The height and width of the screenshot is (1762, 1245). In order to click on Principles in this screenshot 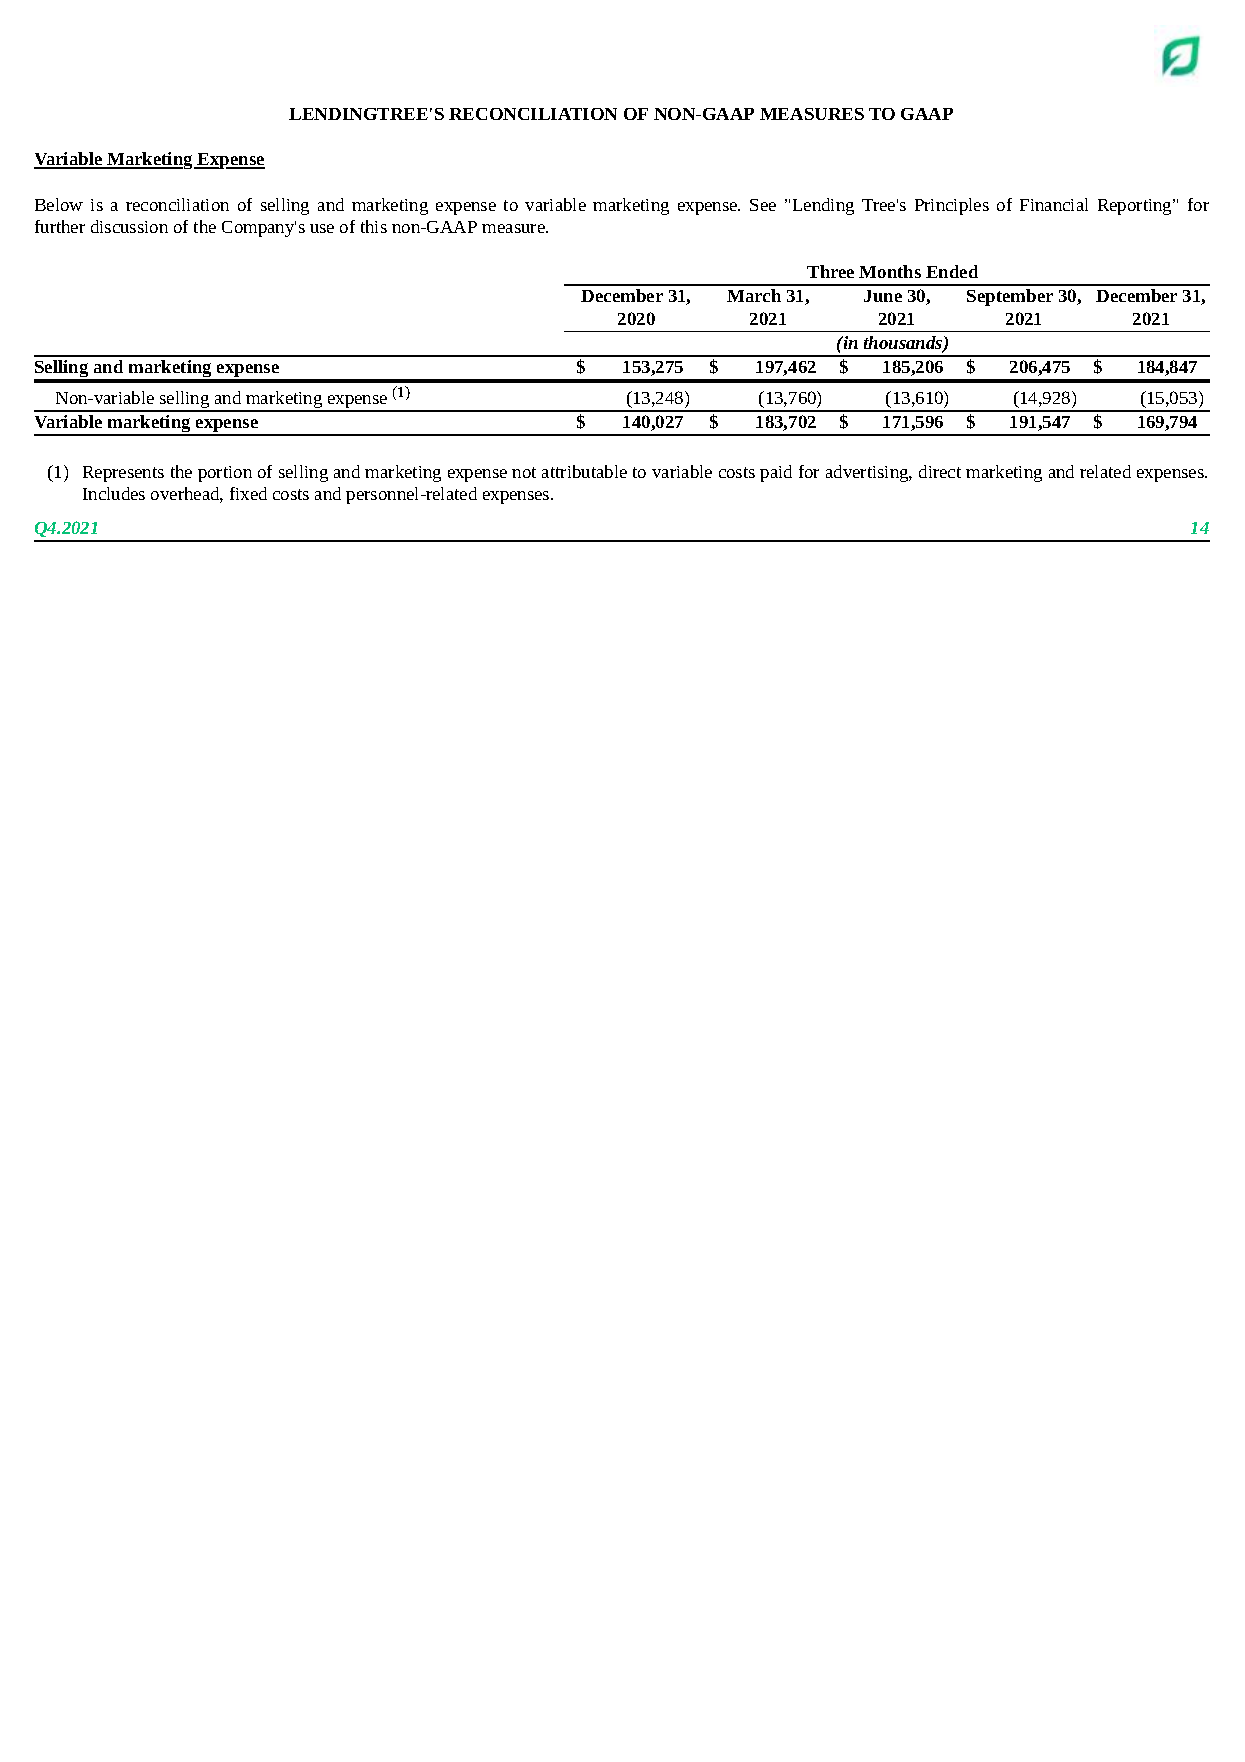, I will do `click(952, 206)`.
